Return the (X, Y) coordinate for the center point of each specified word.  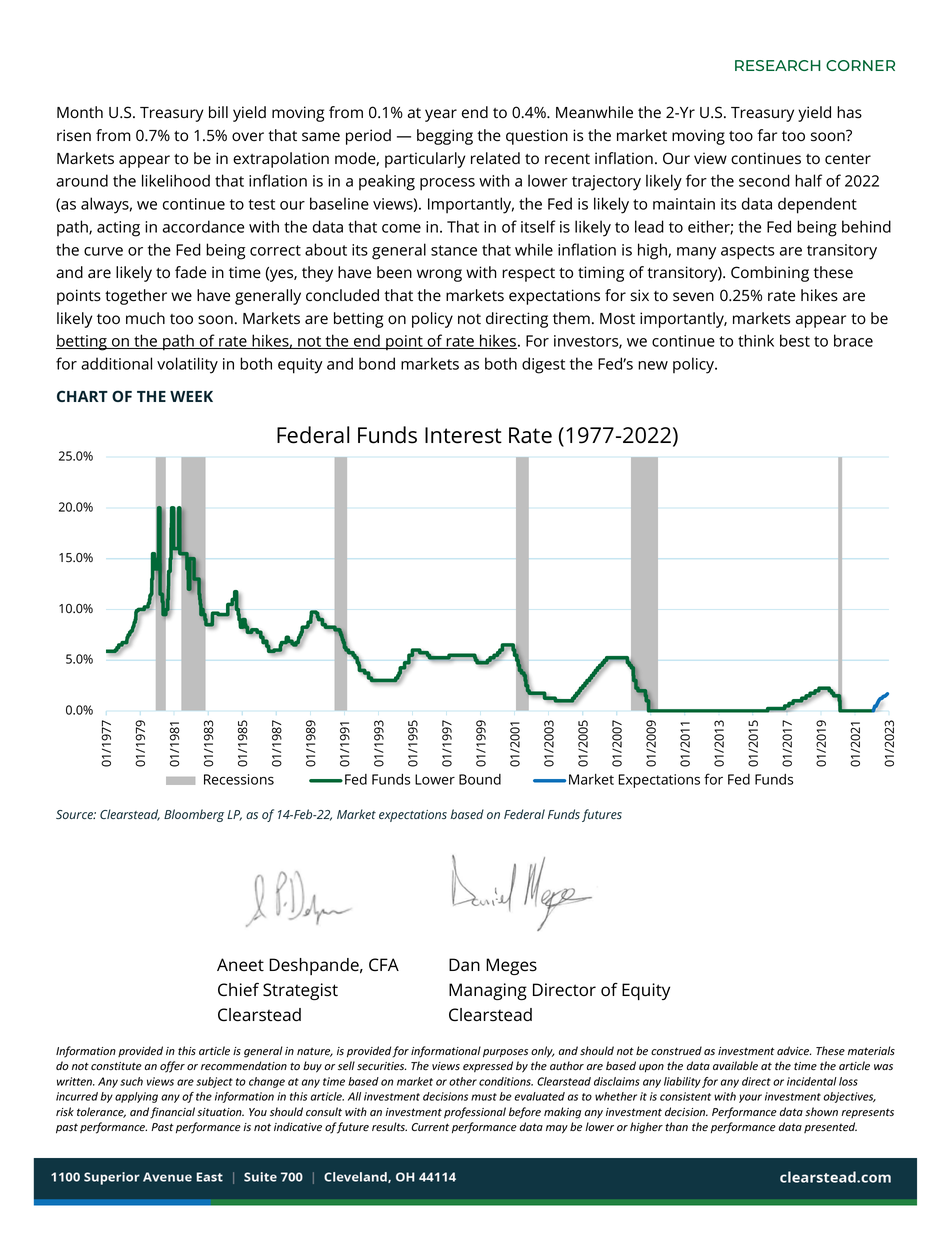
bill (218, 112)
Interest (463, 435)
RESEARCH (777, 65)
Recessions (239, 779)
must (484, 1097)
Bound (480, 779)
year (441, 115)
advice (794, 1050)
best (795, 340)
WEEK (191, 396)
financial (172, 1113)
